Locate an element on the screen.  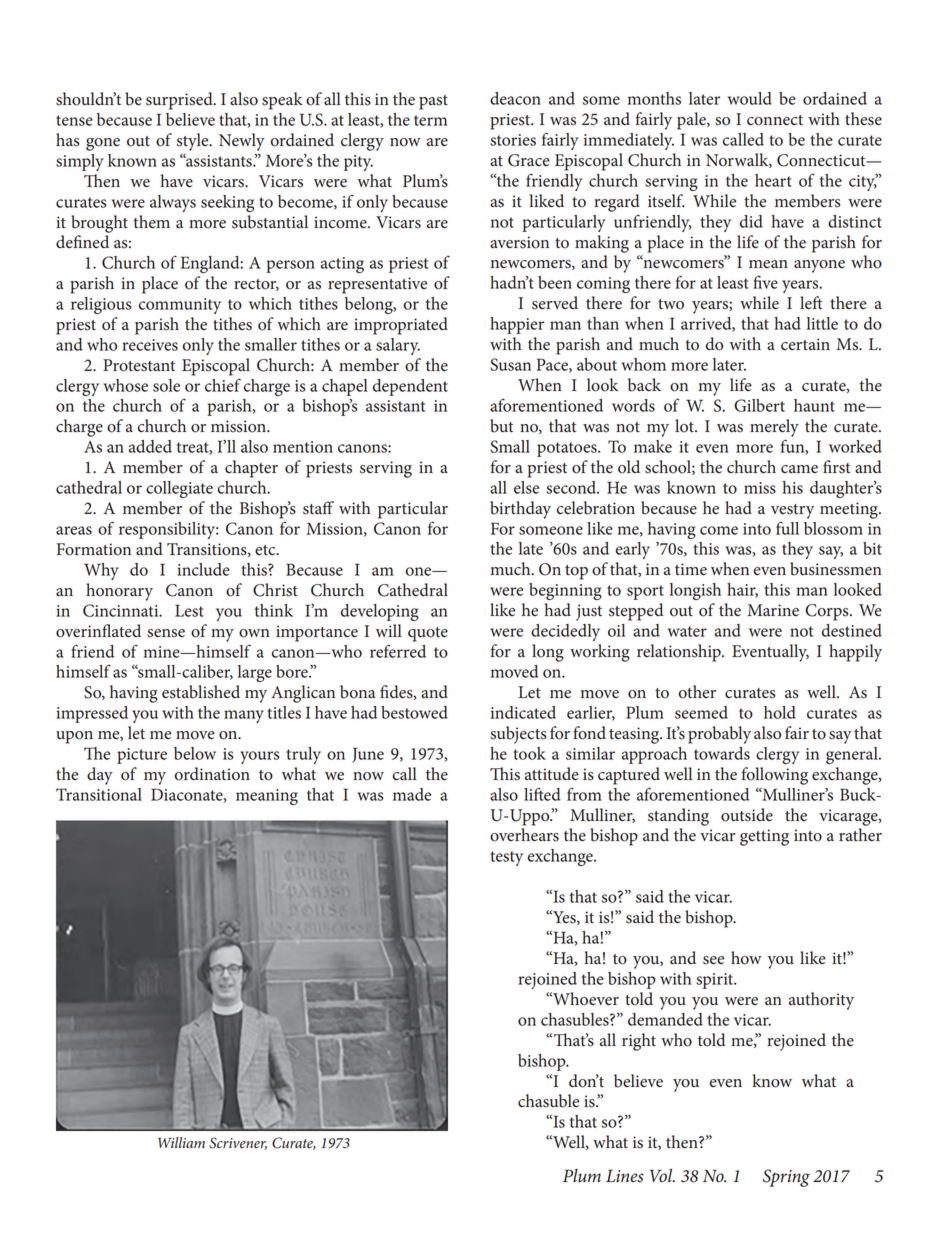
would is located at coordinates (750, 98).
